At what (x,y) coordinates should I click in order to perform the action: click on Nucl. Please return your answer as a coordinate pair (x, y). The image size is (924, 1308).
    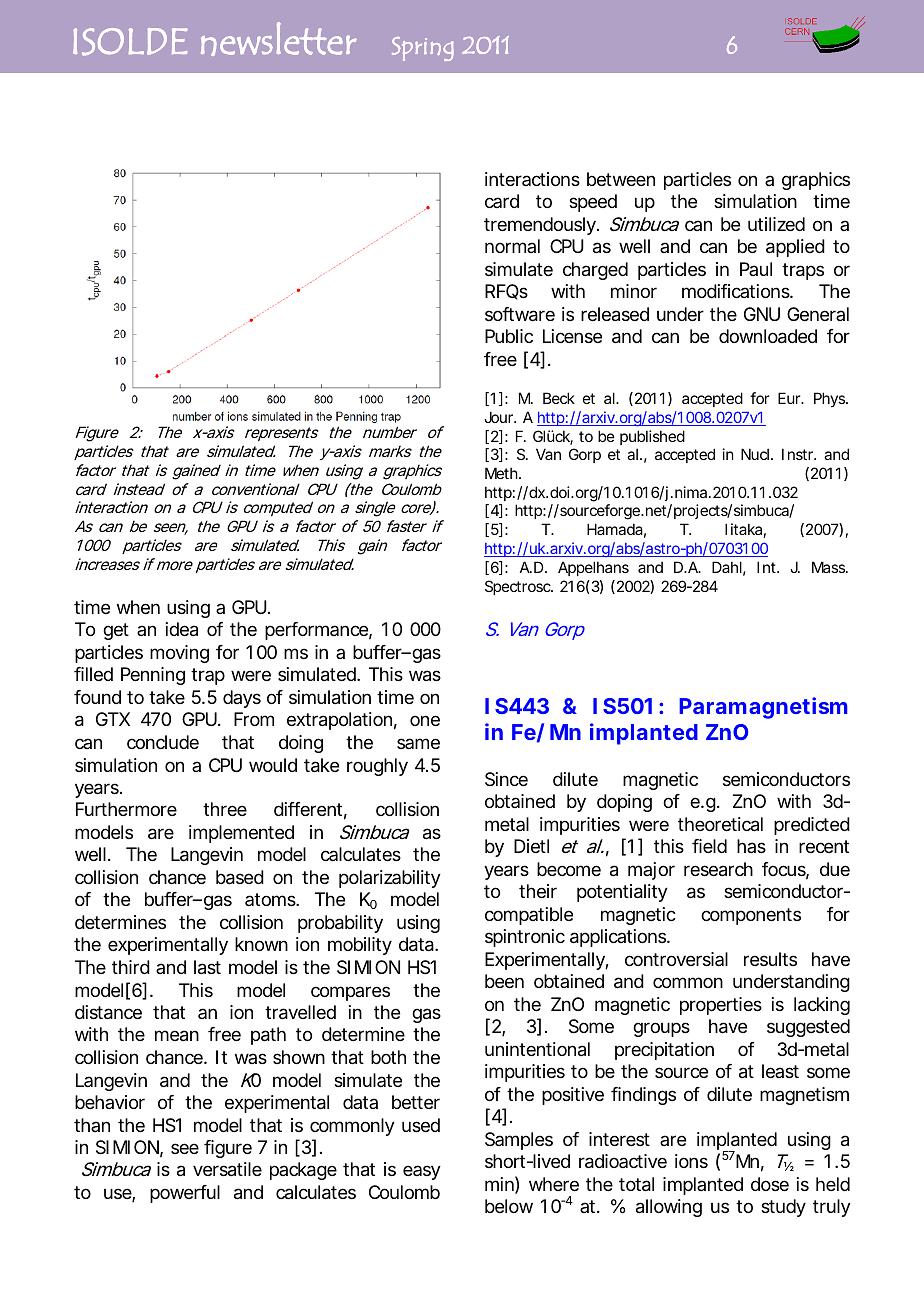
    Looking at the image, I should click on (755, 454).
